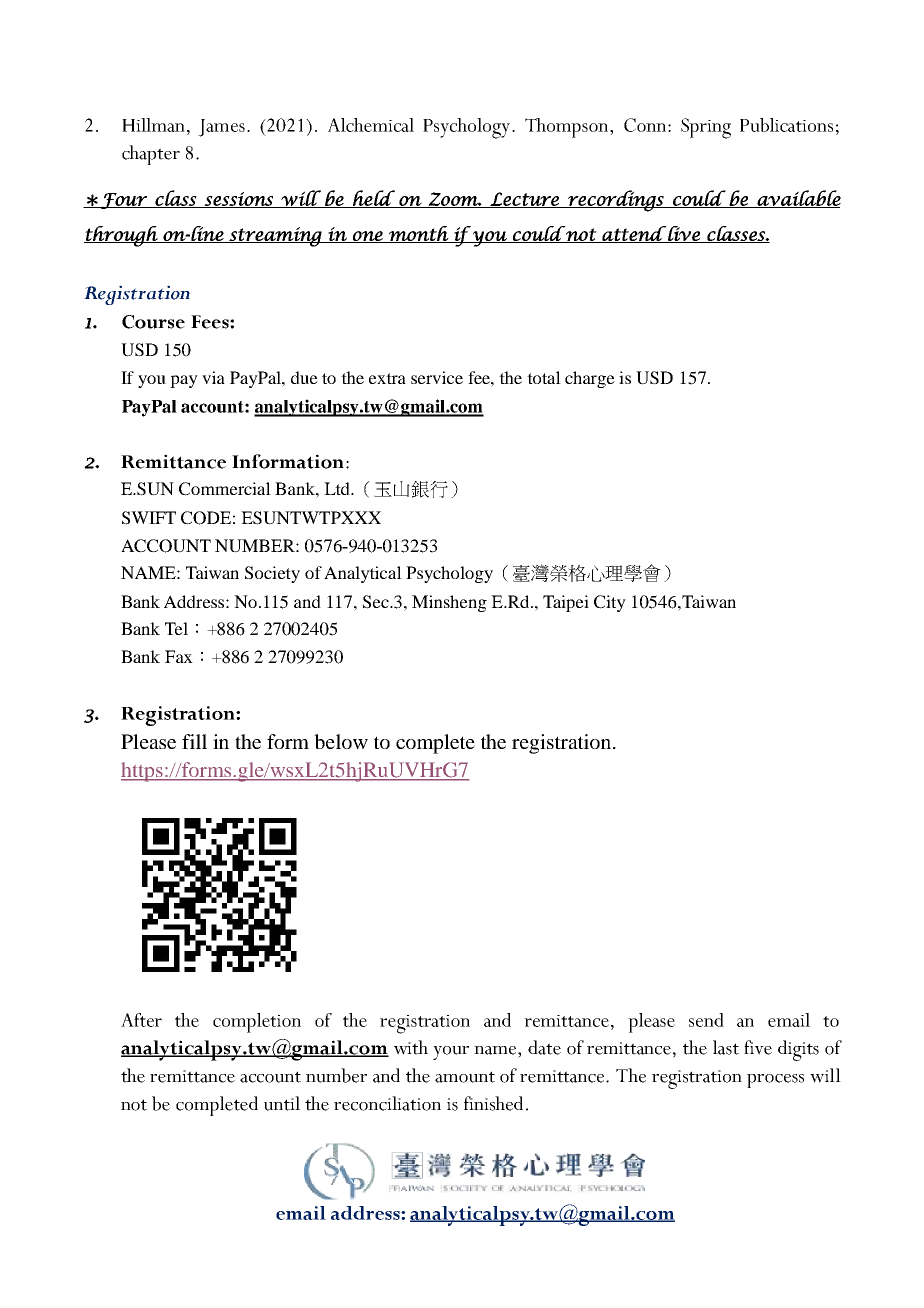  I want to click on Commercial, so click(225, 489).
